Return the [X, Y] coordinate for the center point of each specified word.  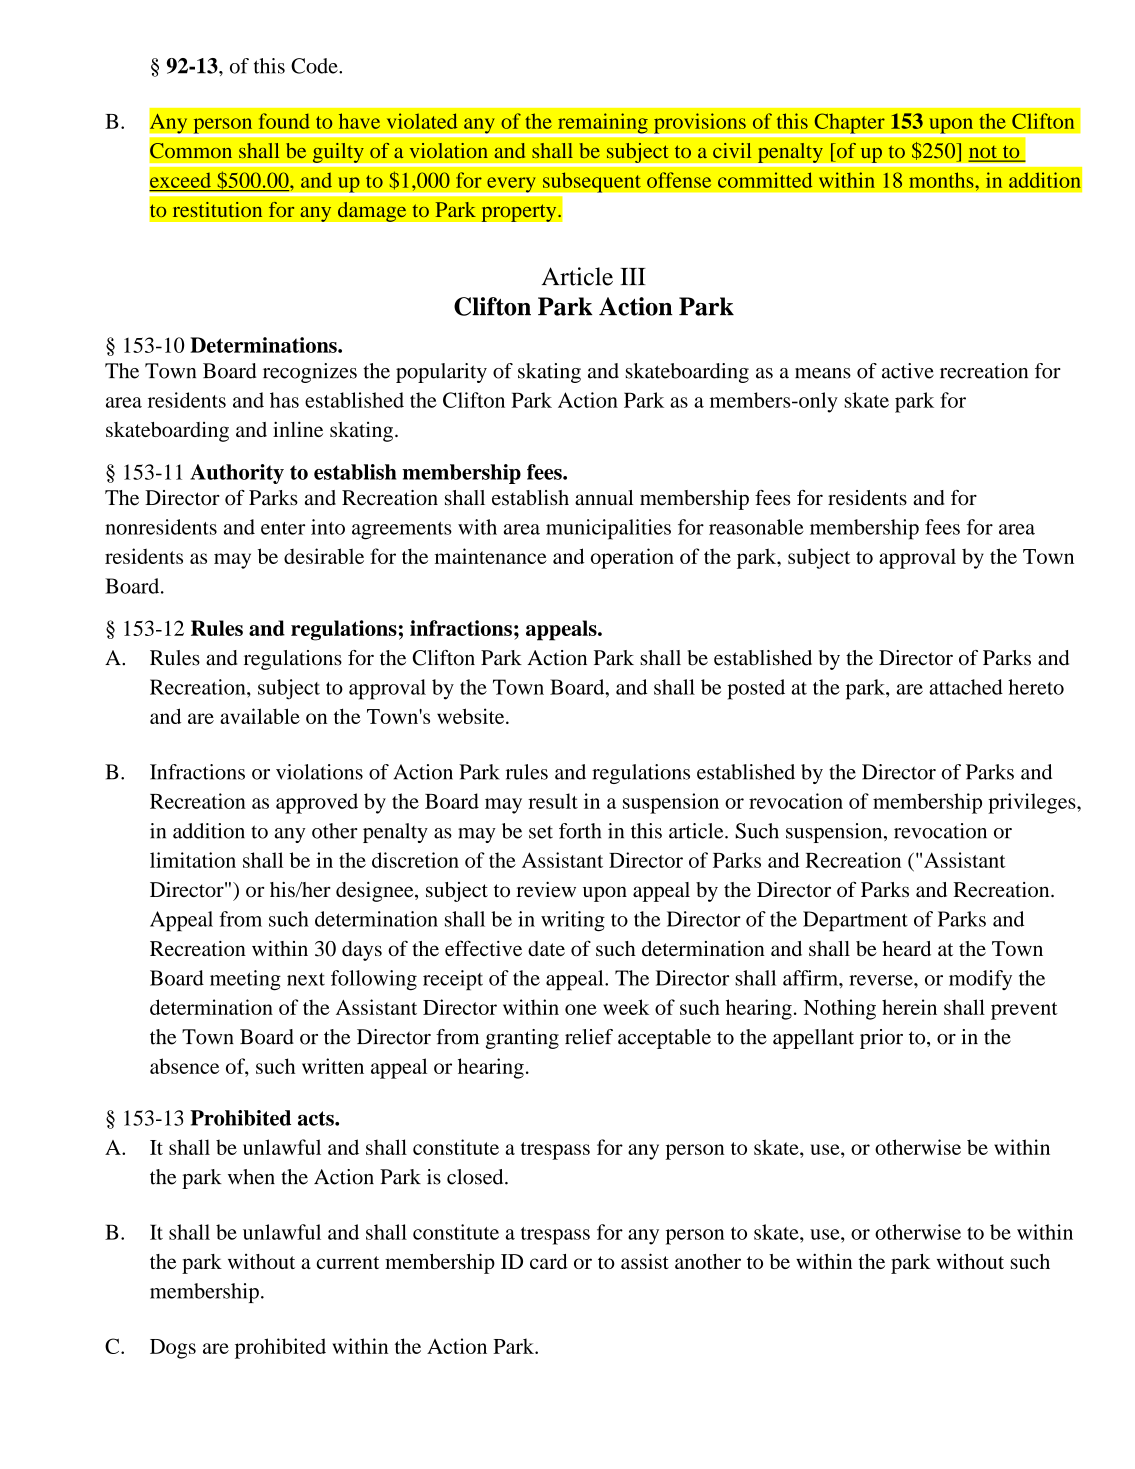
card [549, 1261]
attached [966, 687]
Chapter [849, 124]
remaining [603, 124]
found [284, 121]
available [260, 716]
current [348, 1262]
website [472, 716]
